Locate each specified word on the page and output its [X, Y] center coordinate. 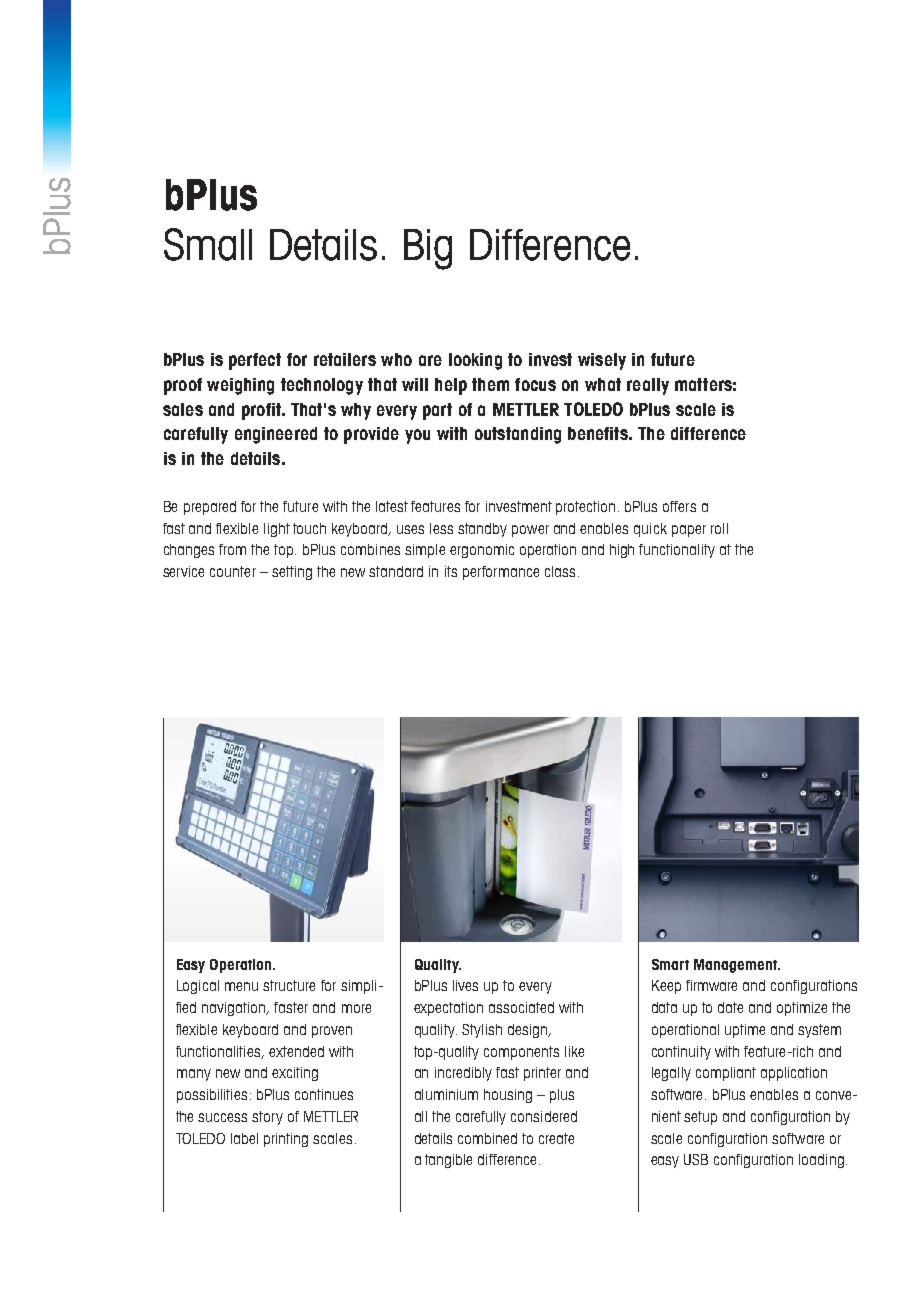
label [244, 1138]
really [648, 386]
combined [487, 1138]
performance [501, 573]
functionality [677, 551]
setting [292, 573]
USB [696, 1159]
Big [428, 249]
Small [208, 244]
